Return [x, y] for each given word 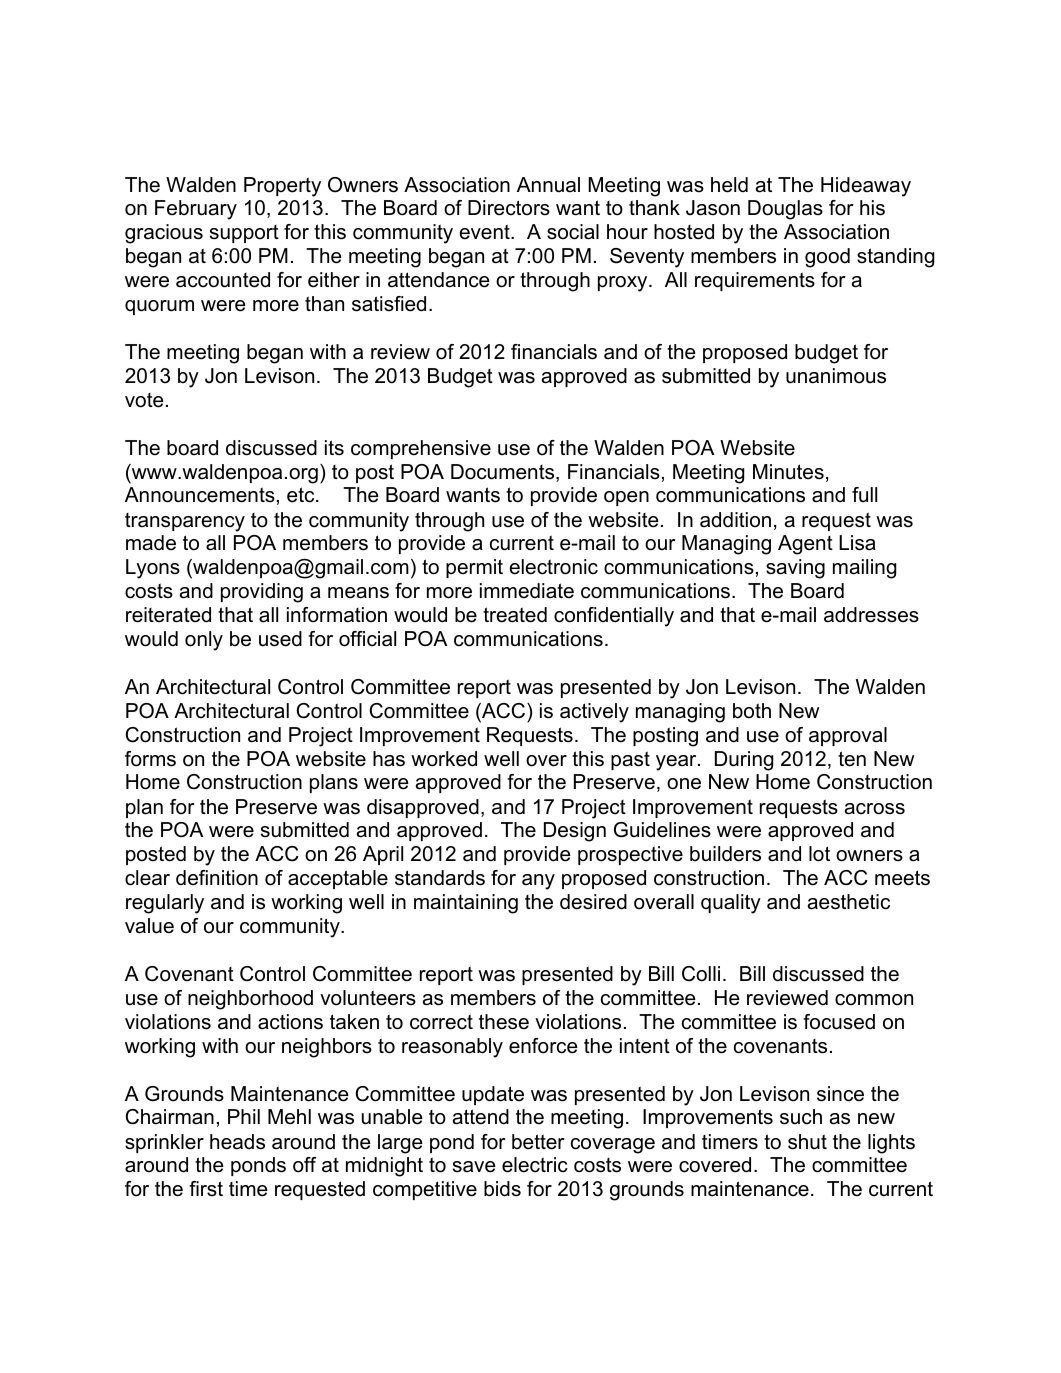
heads [237, 1142]
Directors [509, 208]
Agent [805, 545]
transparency [185, 522]
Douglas [785, 210]
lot [819, 854]
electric [535, 1165]
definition [217, 878]
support [244, 234]
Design [575, 832]
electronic [553, 567]
